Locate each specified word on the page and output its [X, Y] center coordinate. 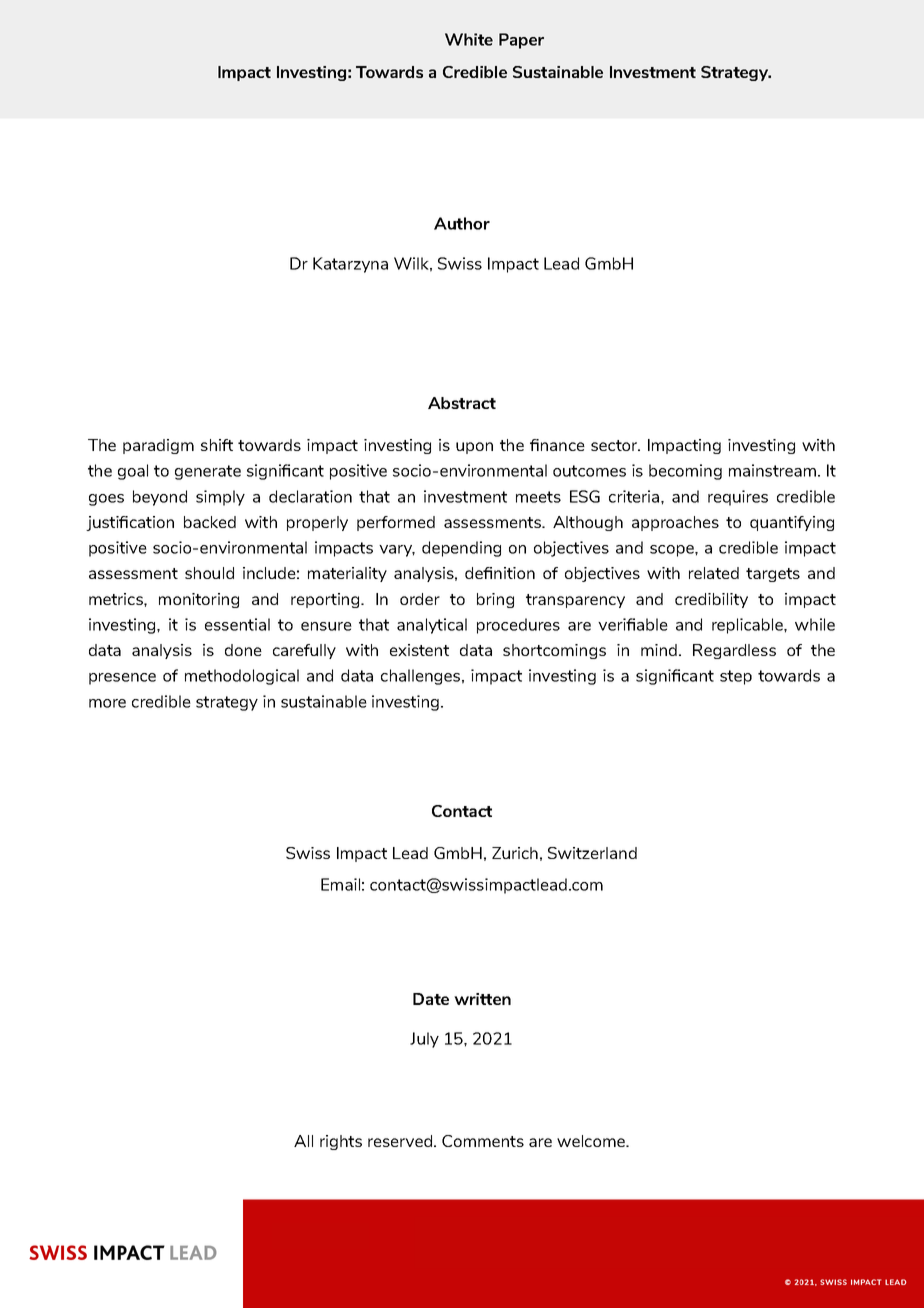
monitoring [199, 600]
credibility [711, 600]
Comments [483, 1141]
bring [495, 600]
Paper [521, 41]
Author [462, 223]
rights [341, 1142]
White [469, 39]
